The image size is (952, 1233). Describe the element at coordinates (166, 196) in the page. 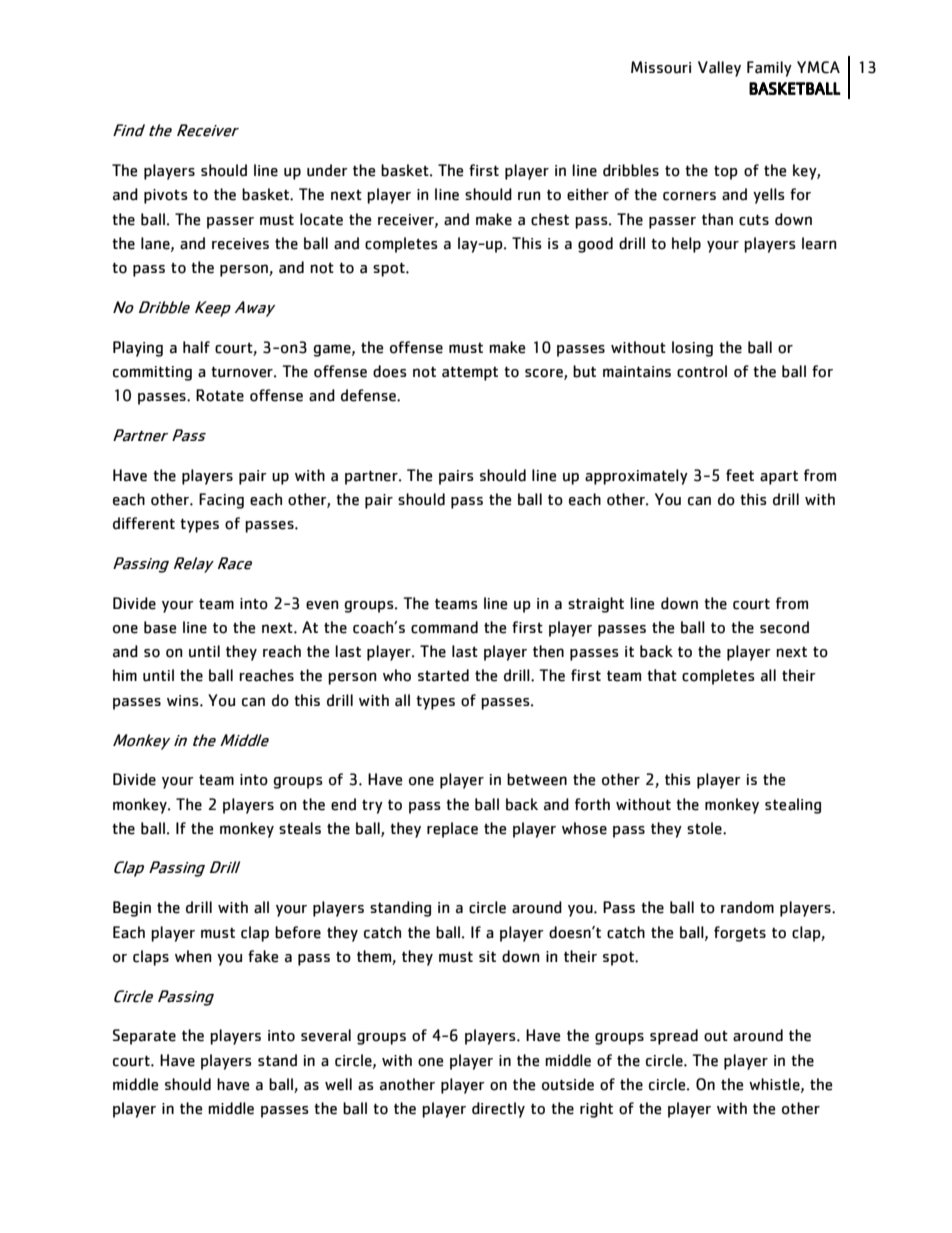

I see `pivots` at that location.
